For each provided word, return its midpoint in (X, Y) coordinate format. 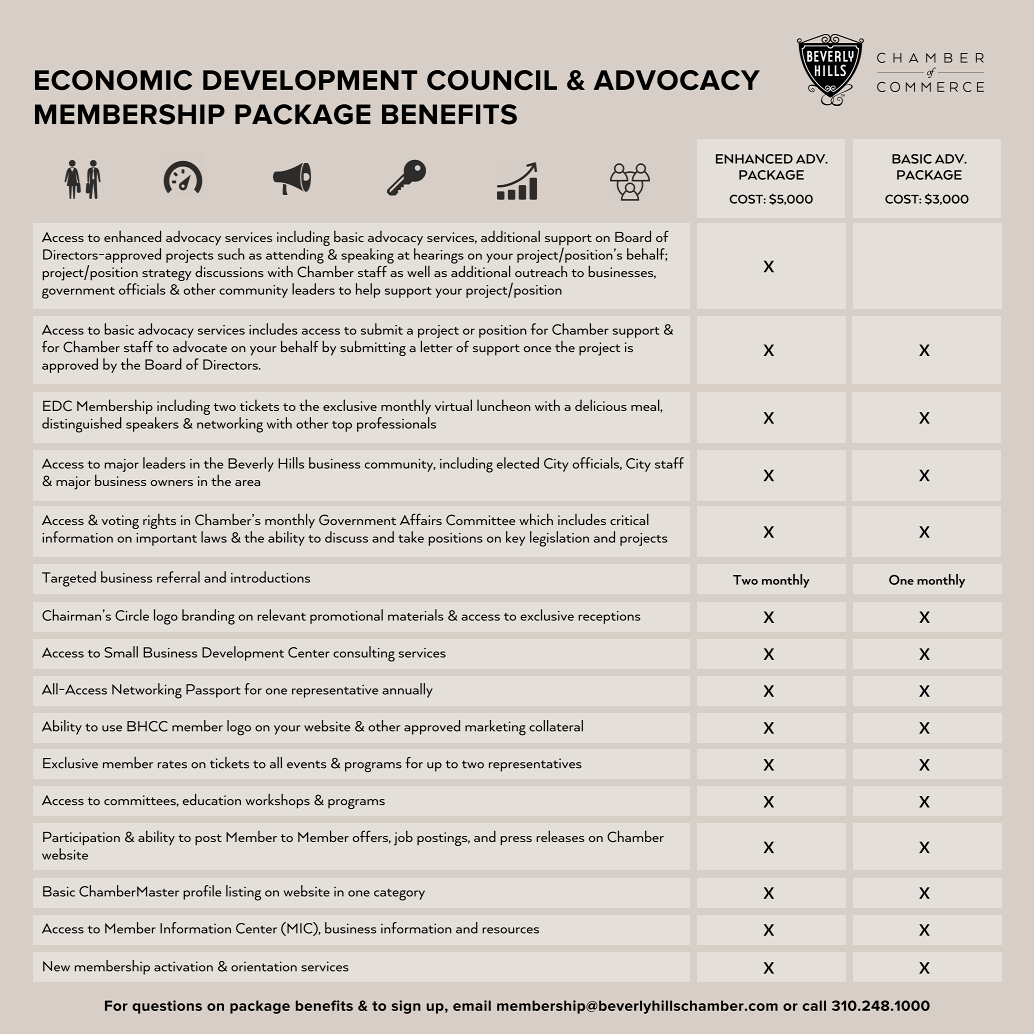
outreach (541, 271)
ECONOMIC (113, 80)
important (166, 539)
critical (629, 519)
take (411, 537)
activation (183, 966)
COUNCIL (492, 80)
